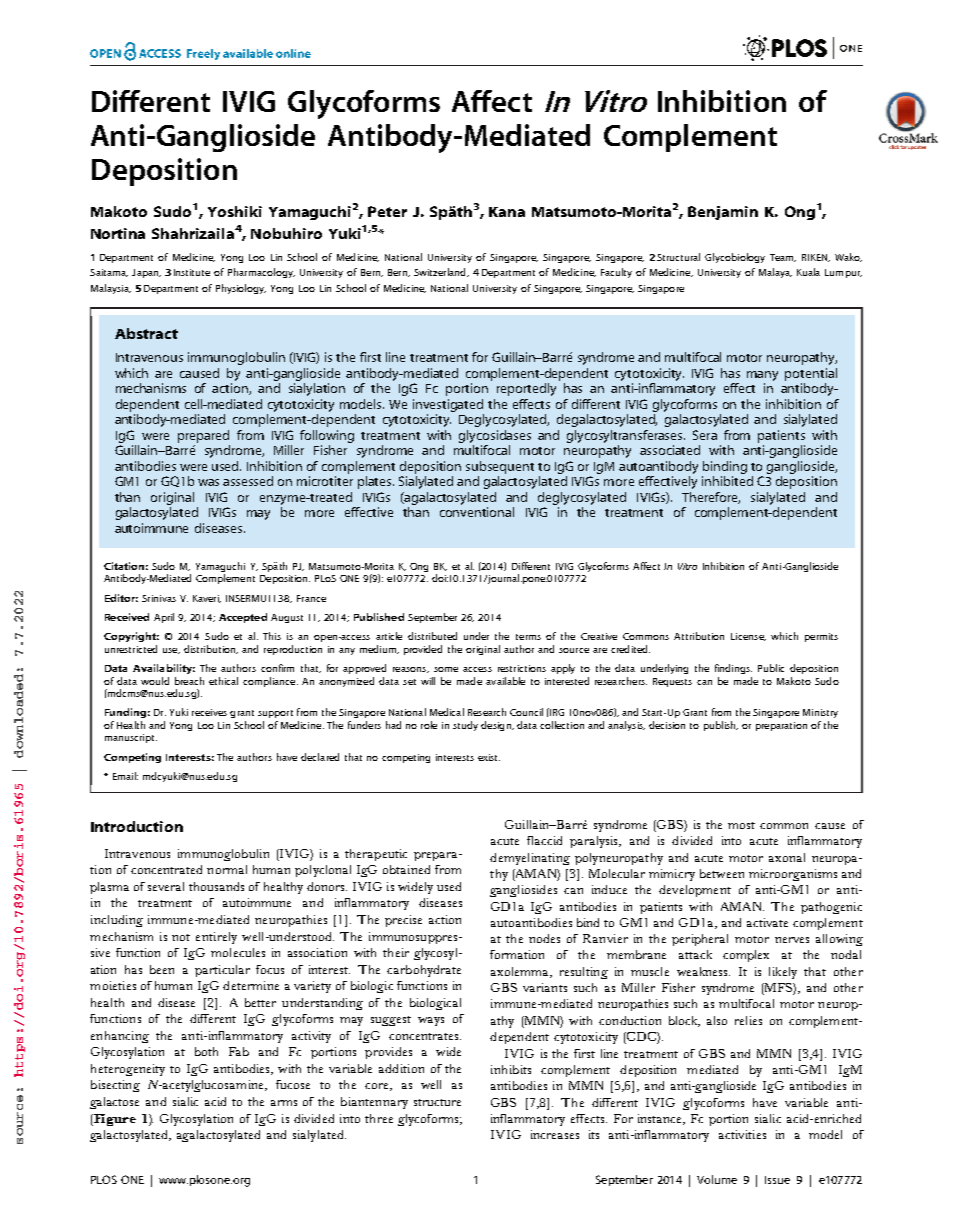 Image resolution: width=953 pixels, height=1232 pixels. I want to click on receives, so click(209, 712).
